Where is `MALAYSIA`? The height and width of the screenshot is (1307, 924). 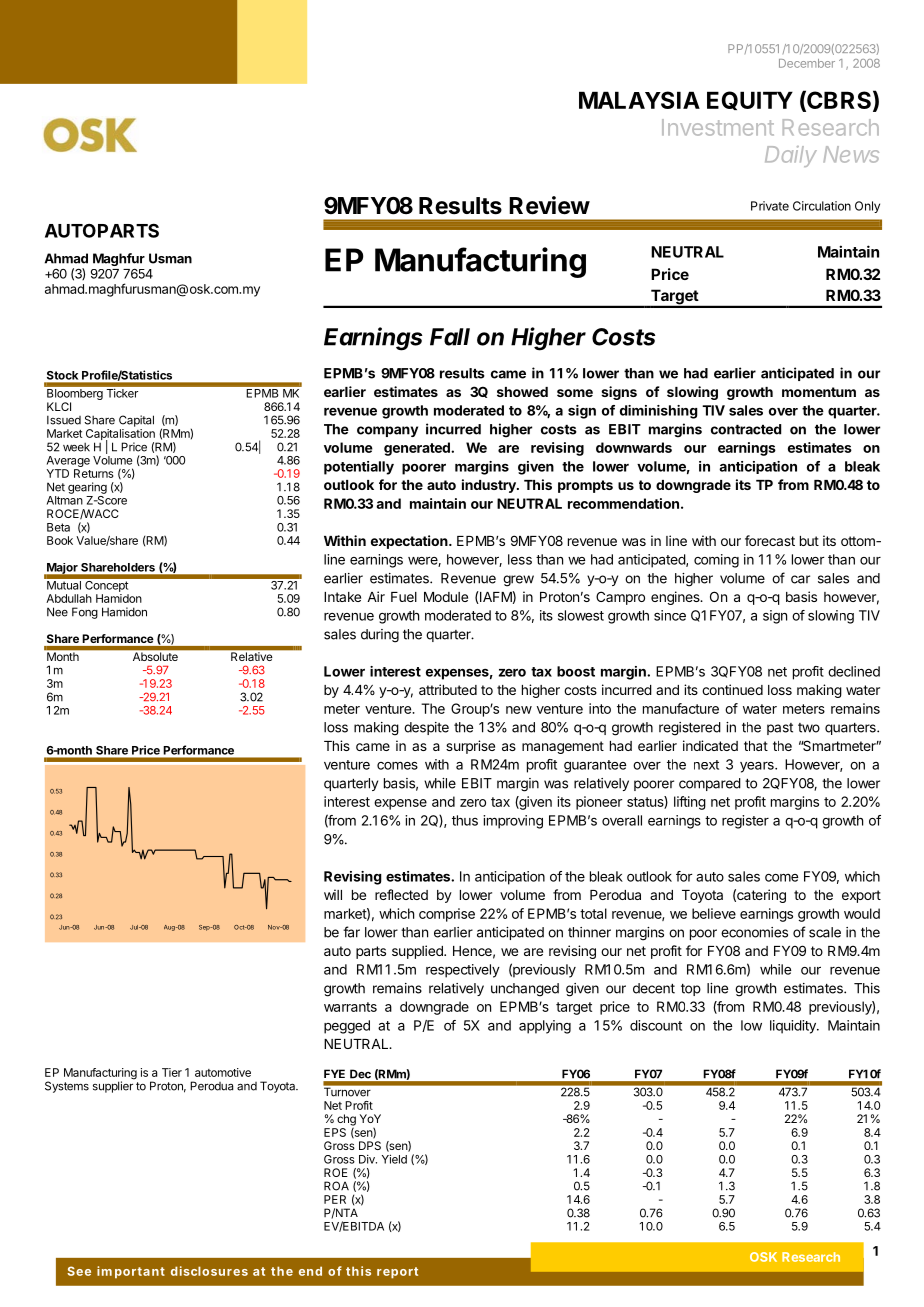
MALAYSIA is located at coordinates (639, 100).
